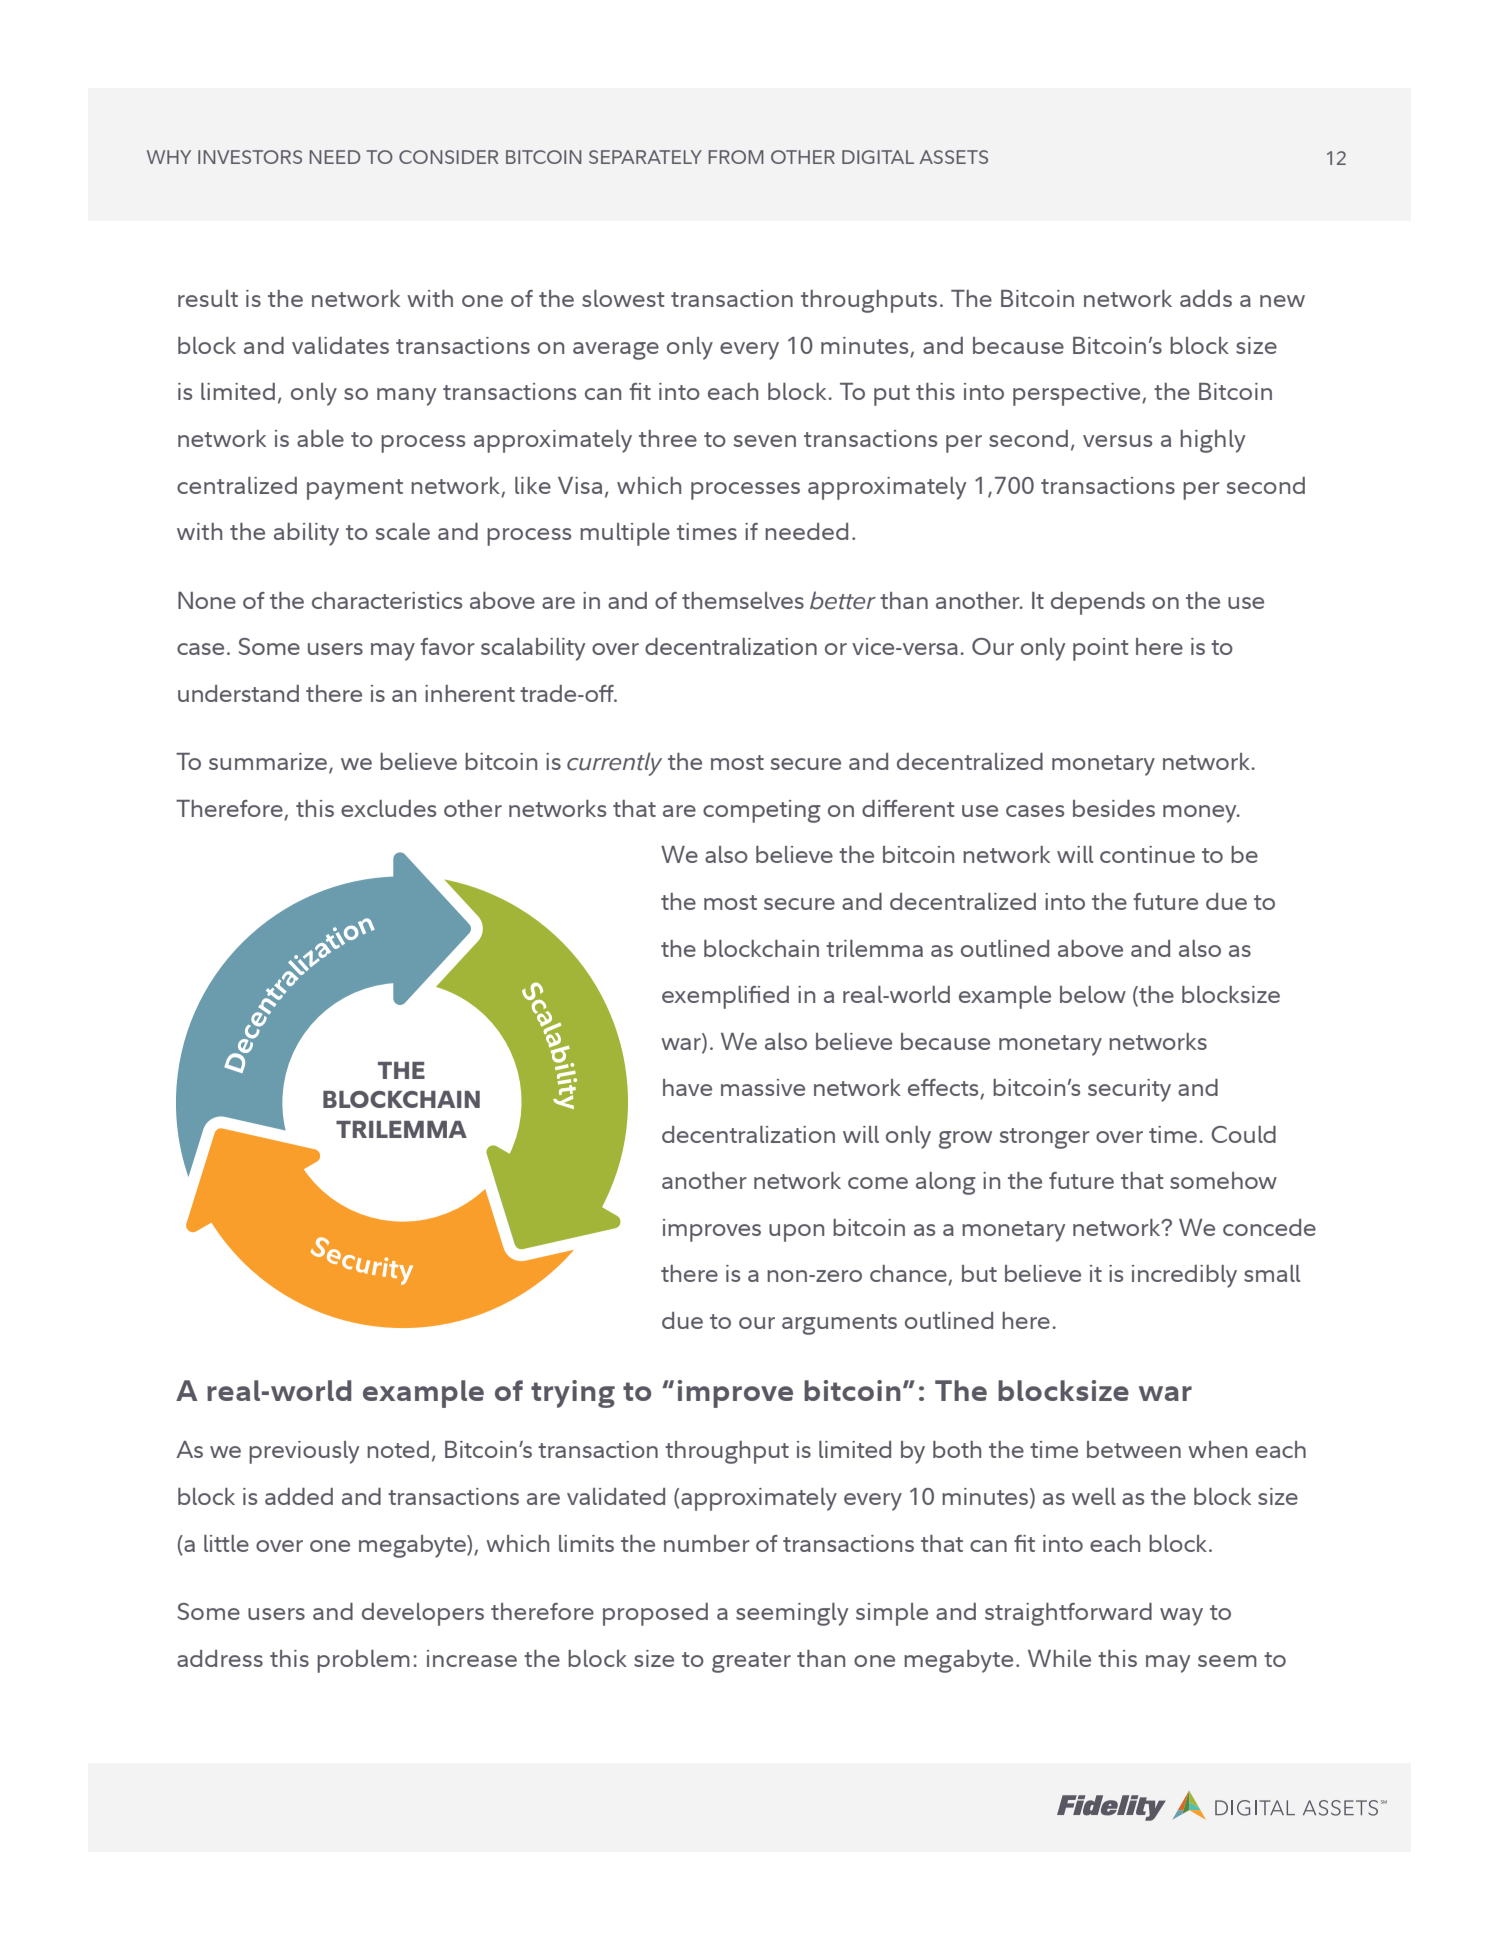  What do you see at coordinates (736, 157) in the screenshot?
I see `FROM` at bounding box center [736, 157].
